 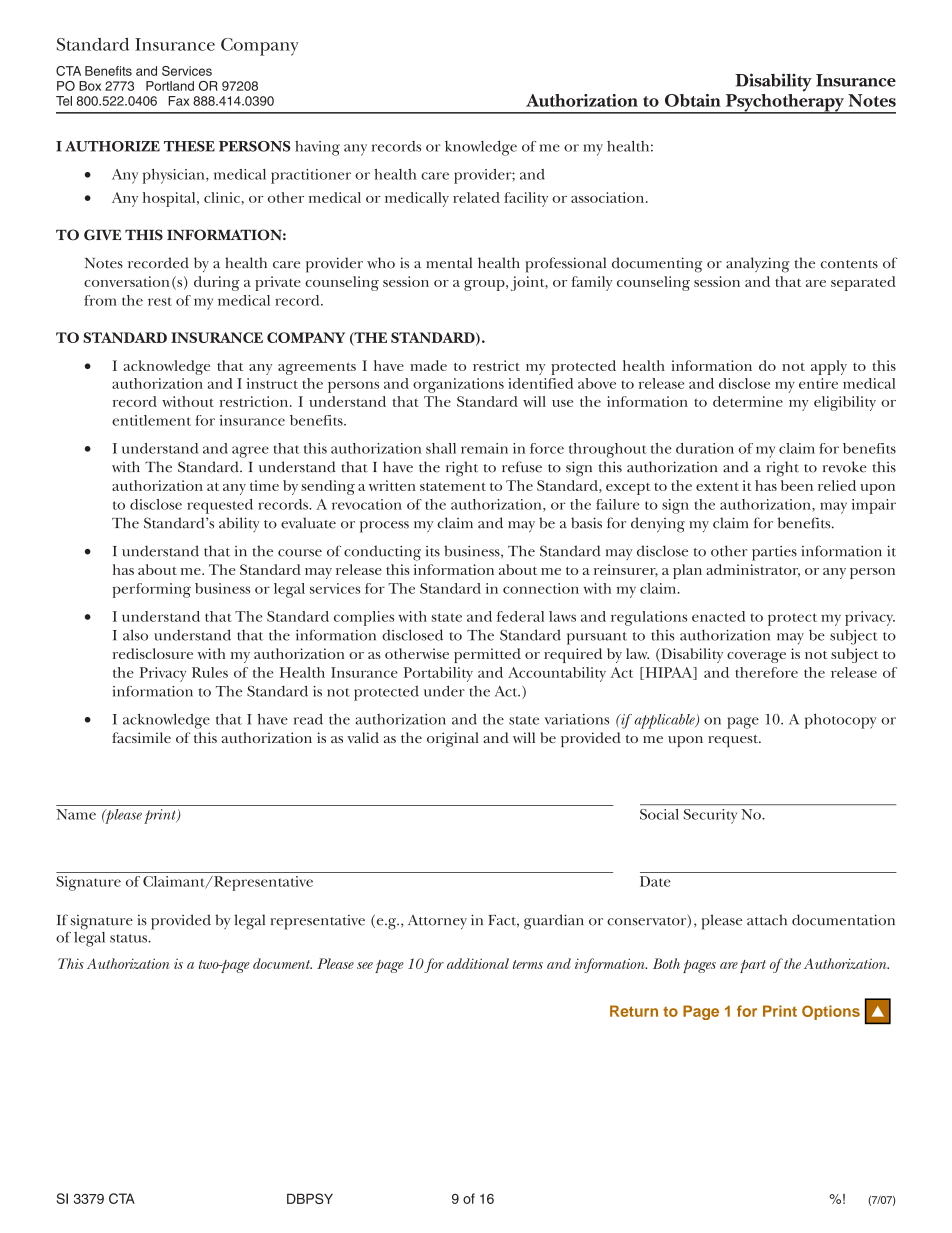 I want to click on Obtain, so click(x=693, y=100).
